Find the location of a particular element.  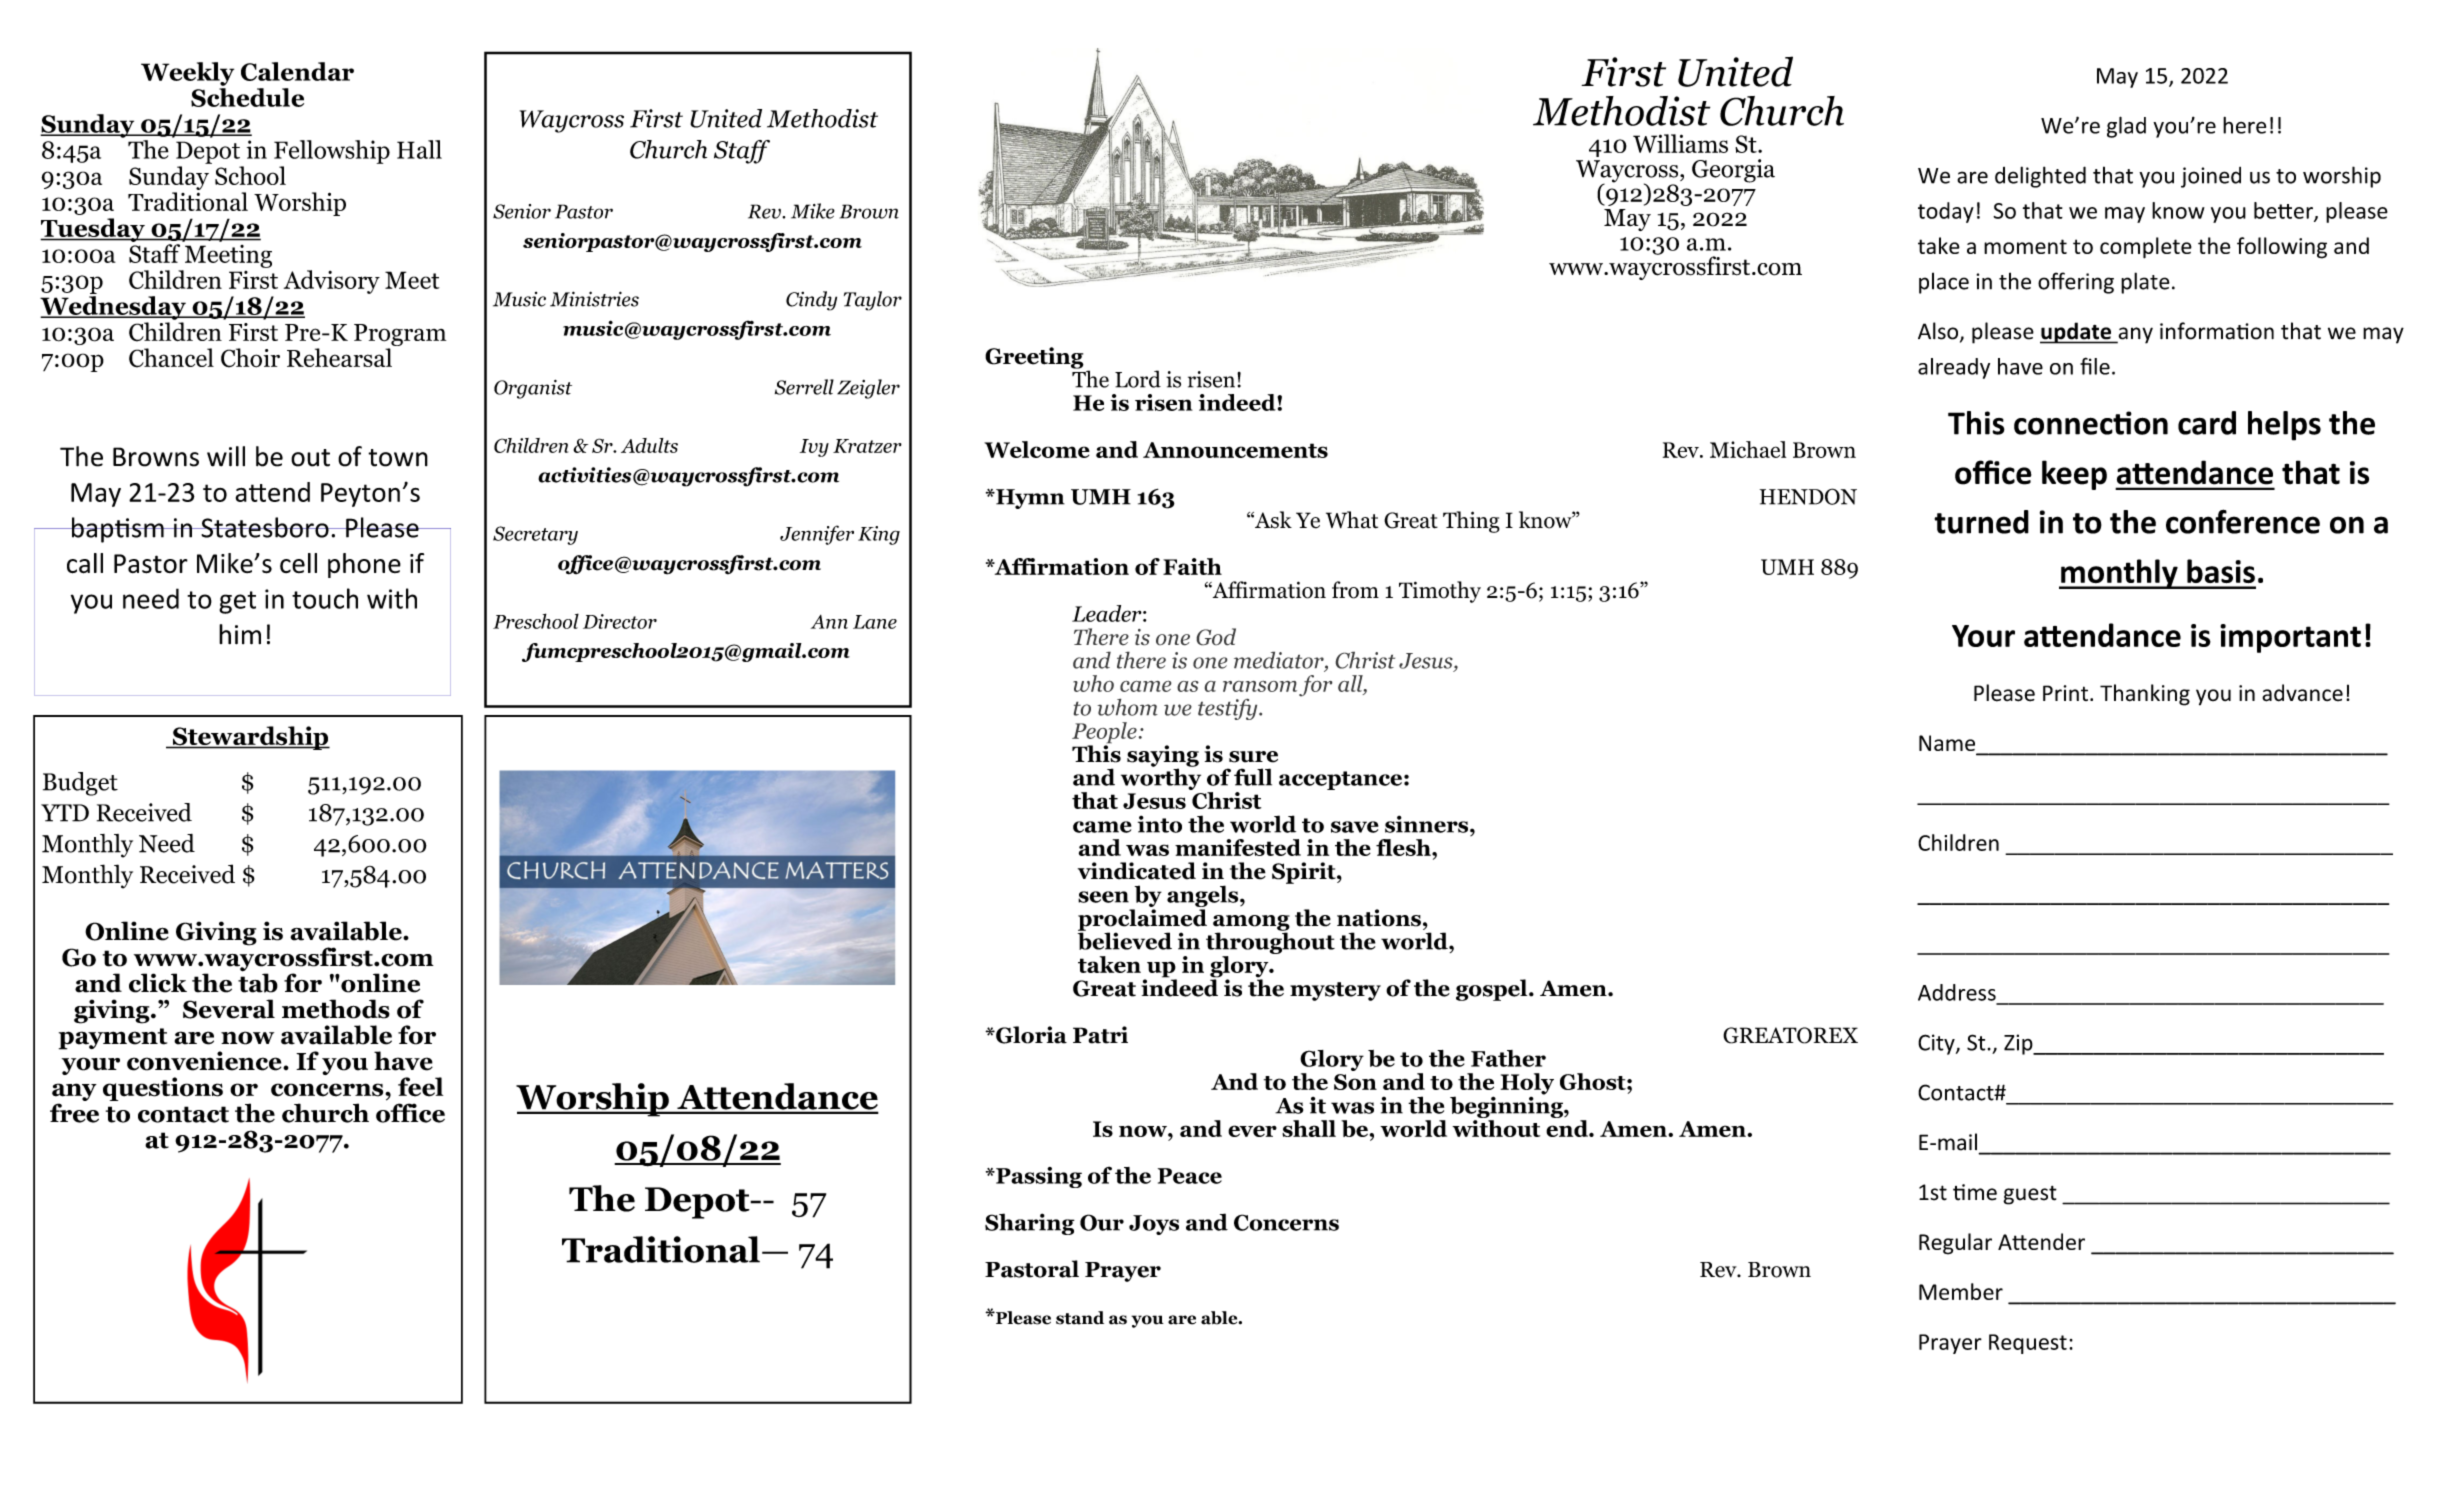

feel is located at coordinates (420, 1087).
